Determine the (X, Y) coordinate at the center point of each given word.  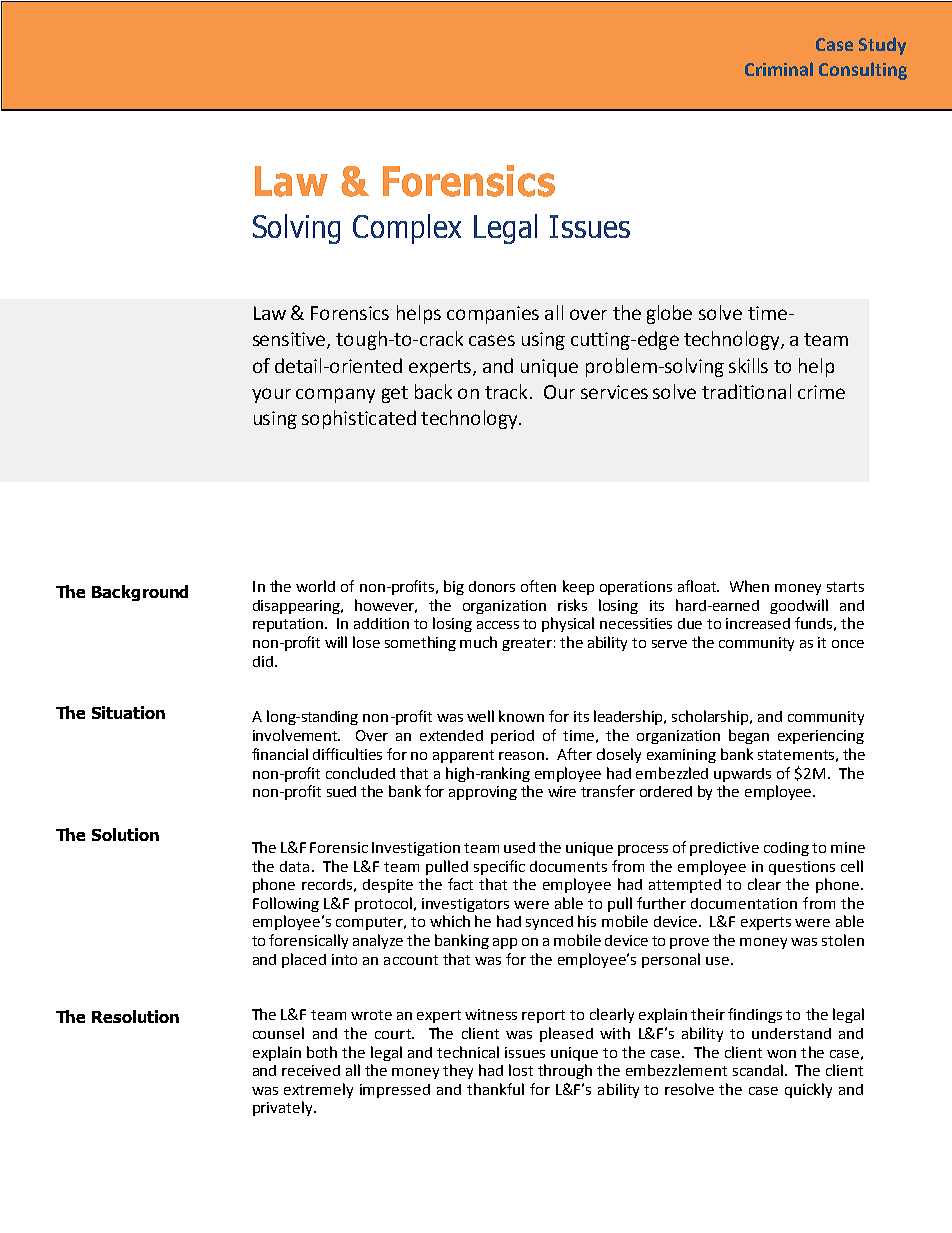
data (294, 866)
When (749, 586)
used (519, 847)
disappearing (297, 607)
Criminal (779, 69)
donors (492, 586)
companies (493, 315)
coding (786, 849)
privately (284, 1108)
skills (748, 365)
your (271, 395)
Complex (407, 229)
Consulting (863, 71)
